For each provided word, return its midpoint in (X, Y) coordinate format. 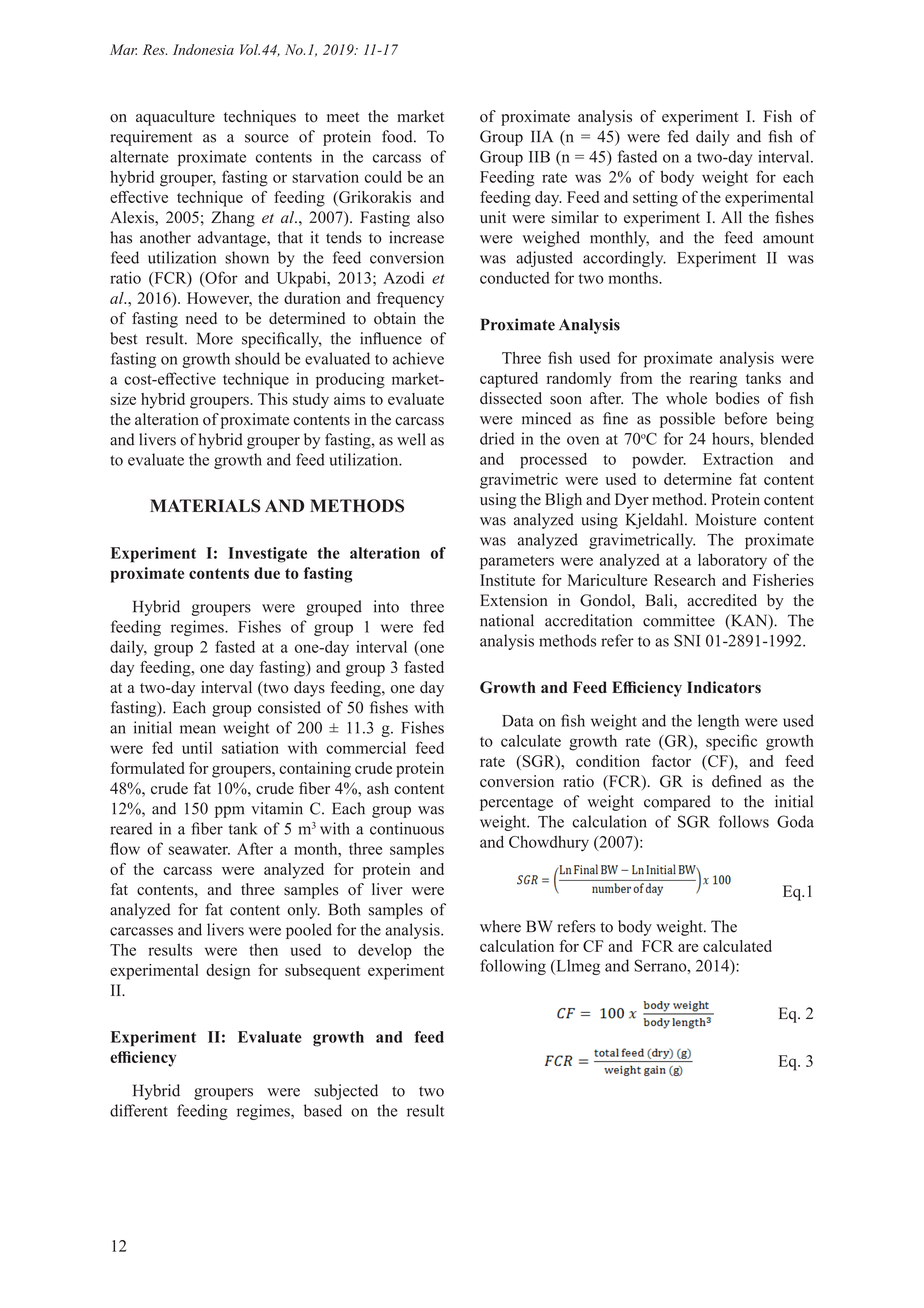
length (718, 722)
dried (497, 438)
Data (518, 721)
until (197, 748)
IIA (542, 136)
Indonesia (203, 49)
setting (655, 199)
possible (687, 420)
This (273, 399)
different (139, 1110)
